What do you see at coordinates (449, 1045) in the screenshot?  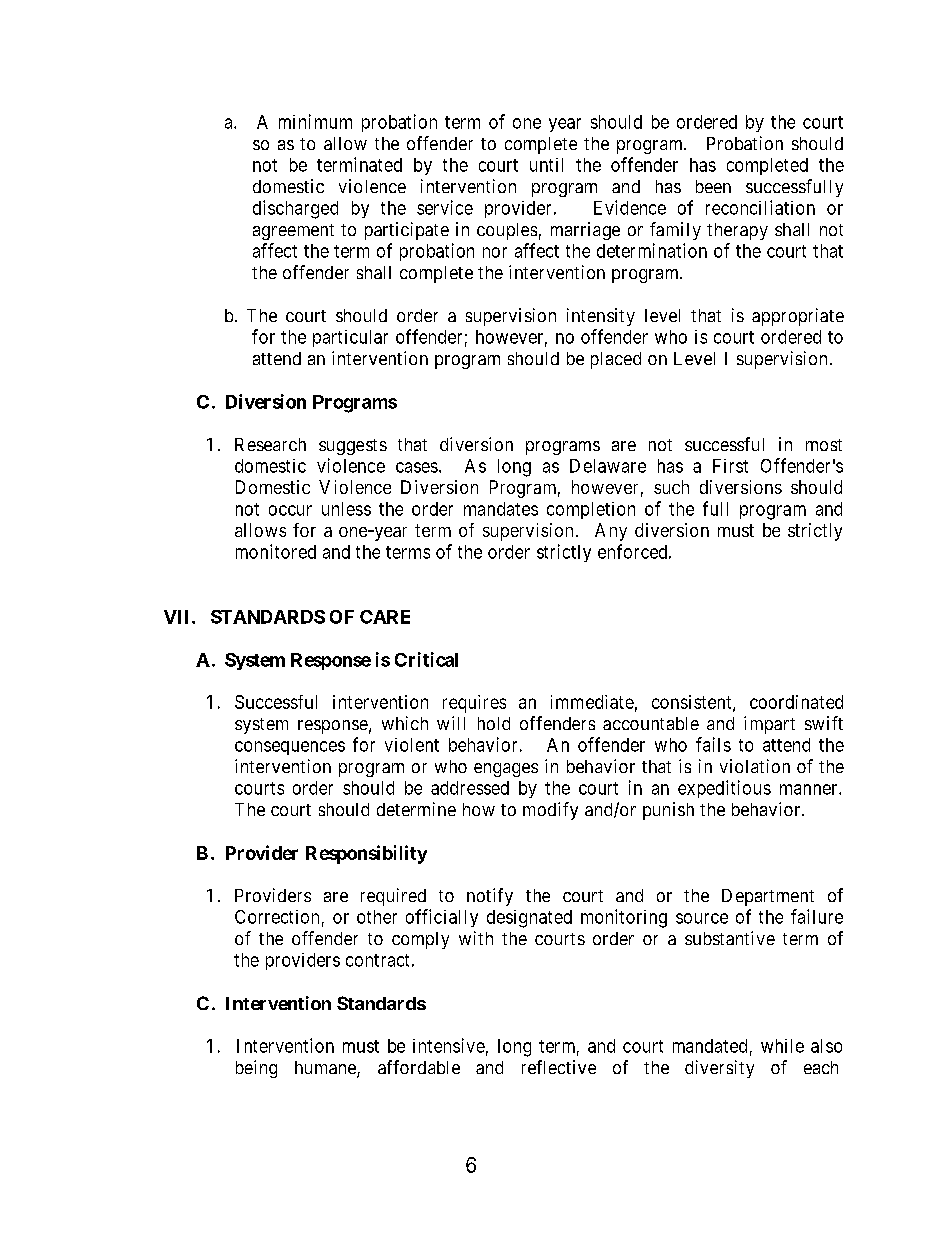 I see `intensive` at bounding box center [449, 1045].
